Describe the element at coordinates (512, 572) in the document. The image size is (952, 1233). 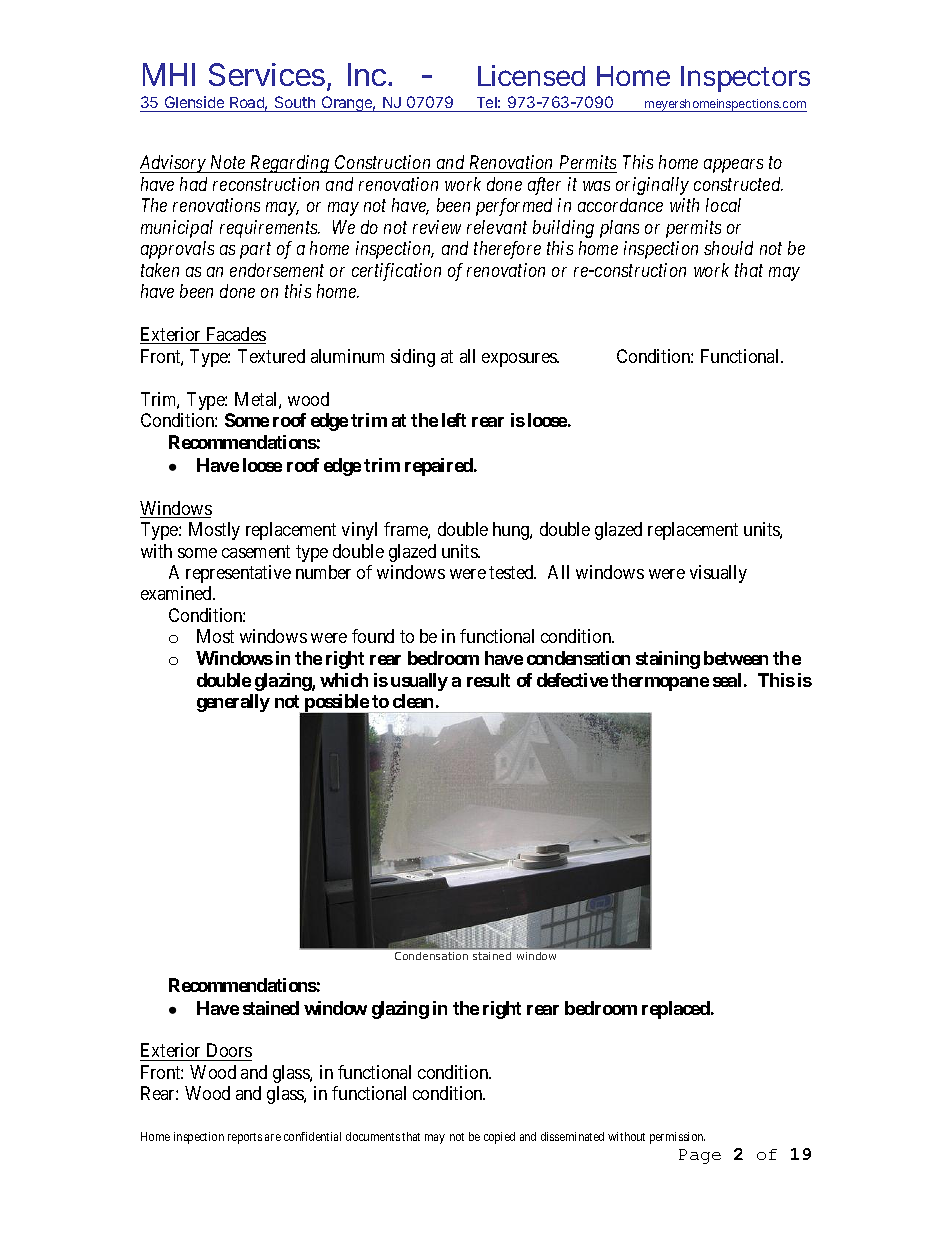
I see `tested` at that location.
